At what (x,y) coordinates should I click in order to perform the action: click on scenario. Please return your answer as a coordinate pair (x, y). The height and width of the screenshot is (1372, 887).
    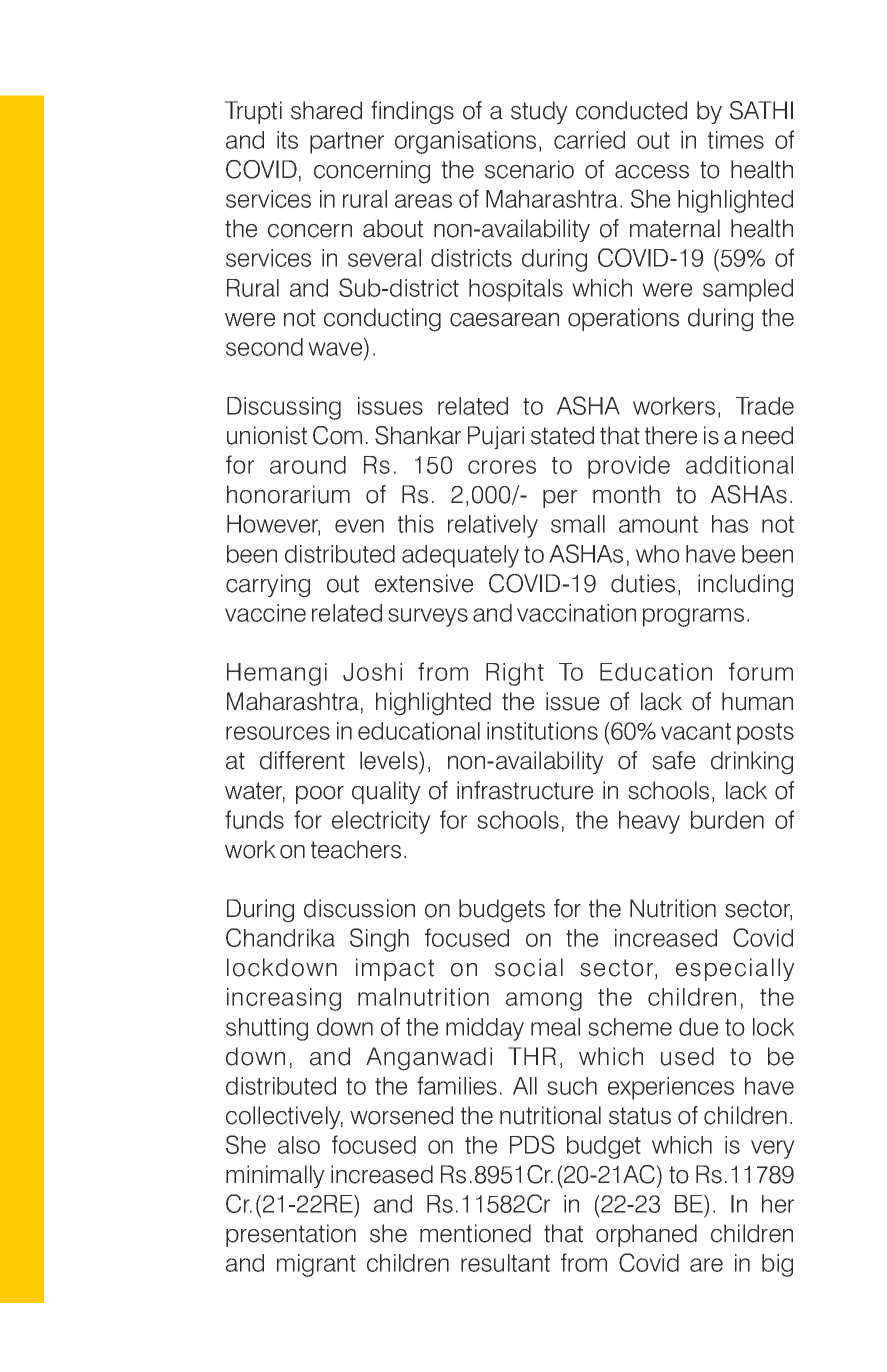
    Looking at the image, I should click on (529, 169).
